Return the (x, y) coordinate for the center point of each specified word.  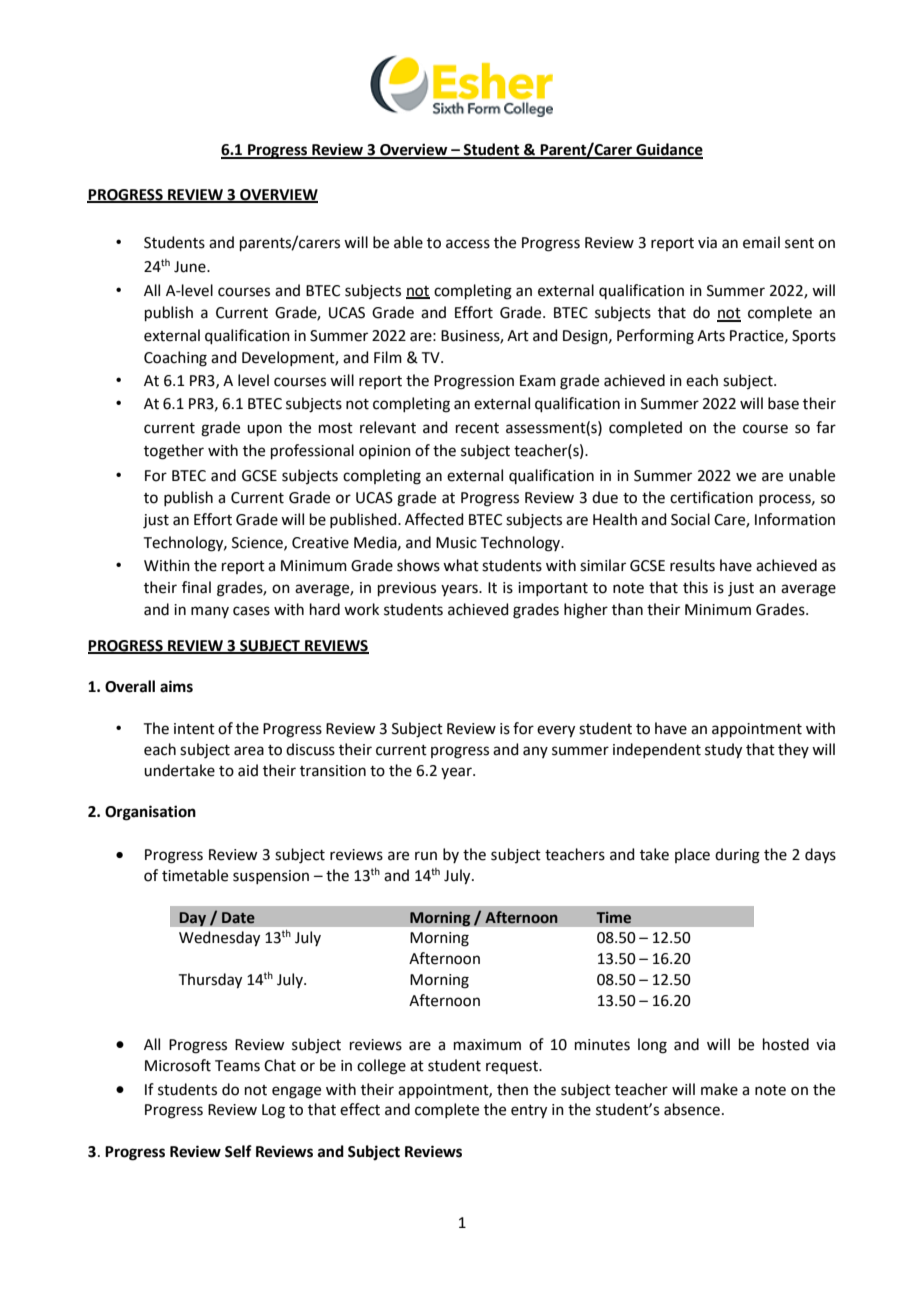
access (468, 244)
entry (529, 1112)
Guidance (668, 150)
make (719, 1089)
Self (238, 1151)
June (191, 267)
